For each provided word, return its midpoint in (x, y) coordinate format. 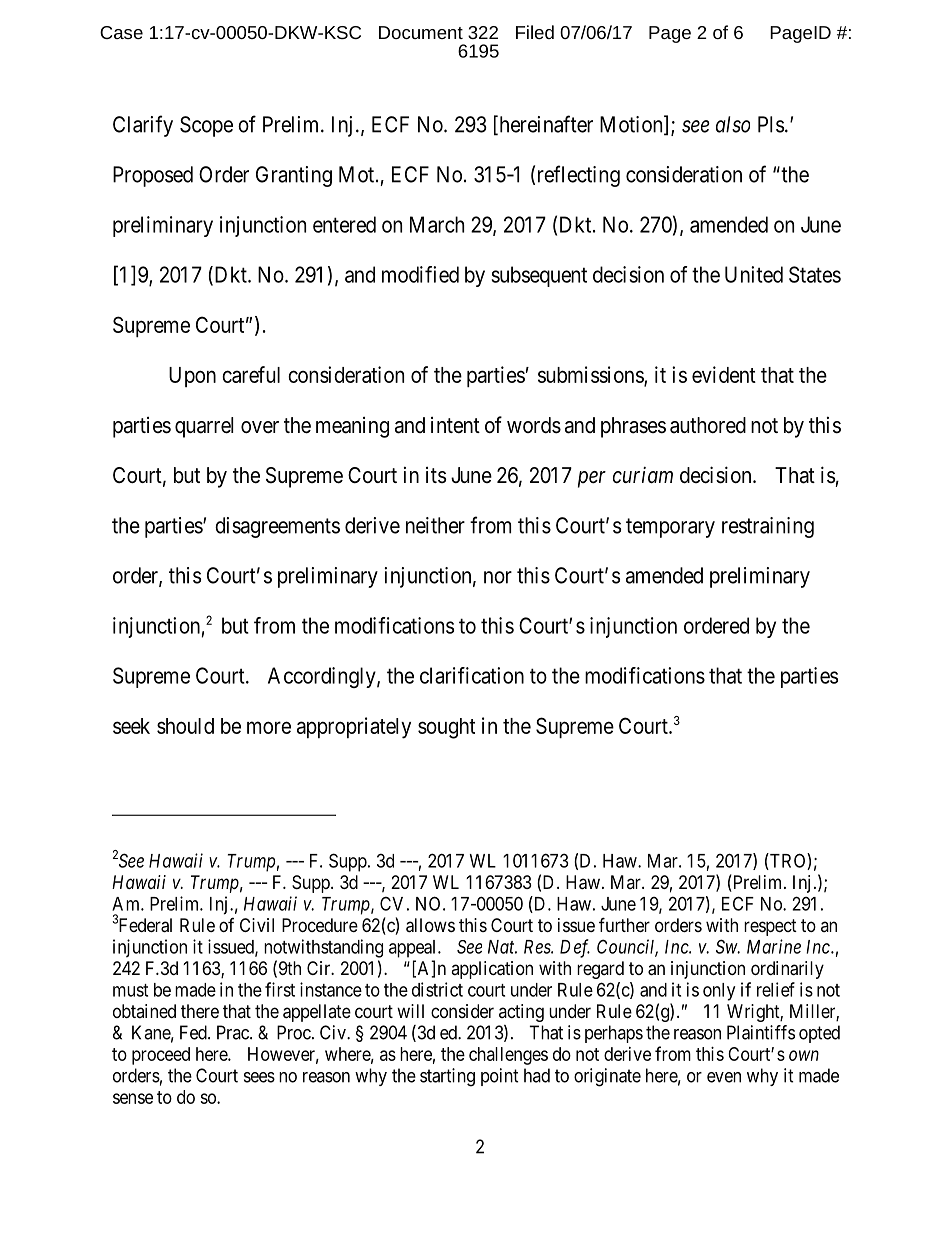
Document (421, 32)
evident (724, 374)
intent (455, 425)
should (185, 726)
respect (770, 927)
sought (446, 728)
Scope (206, 126)
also (733, 124)
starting (447, 1077)
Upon (192, 377)
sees (259, 1077)
